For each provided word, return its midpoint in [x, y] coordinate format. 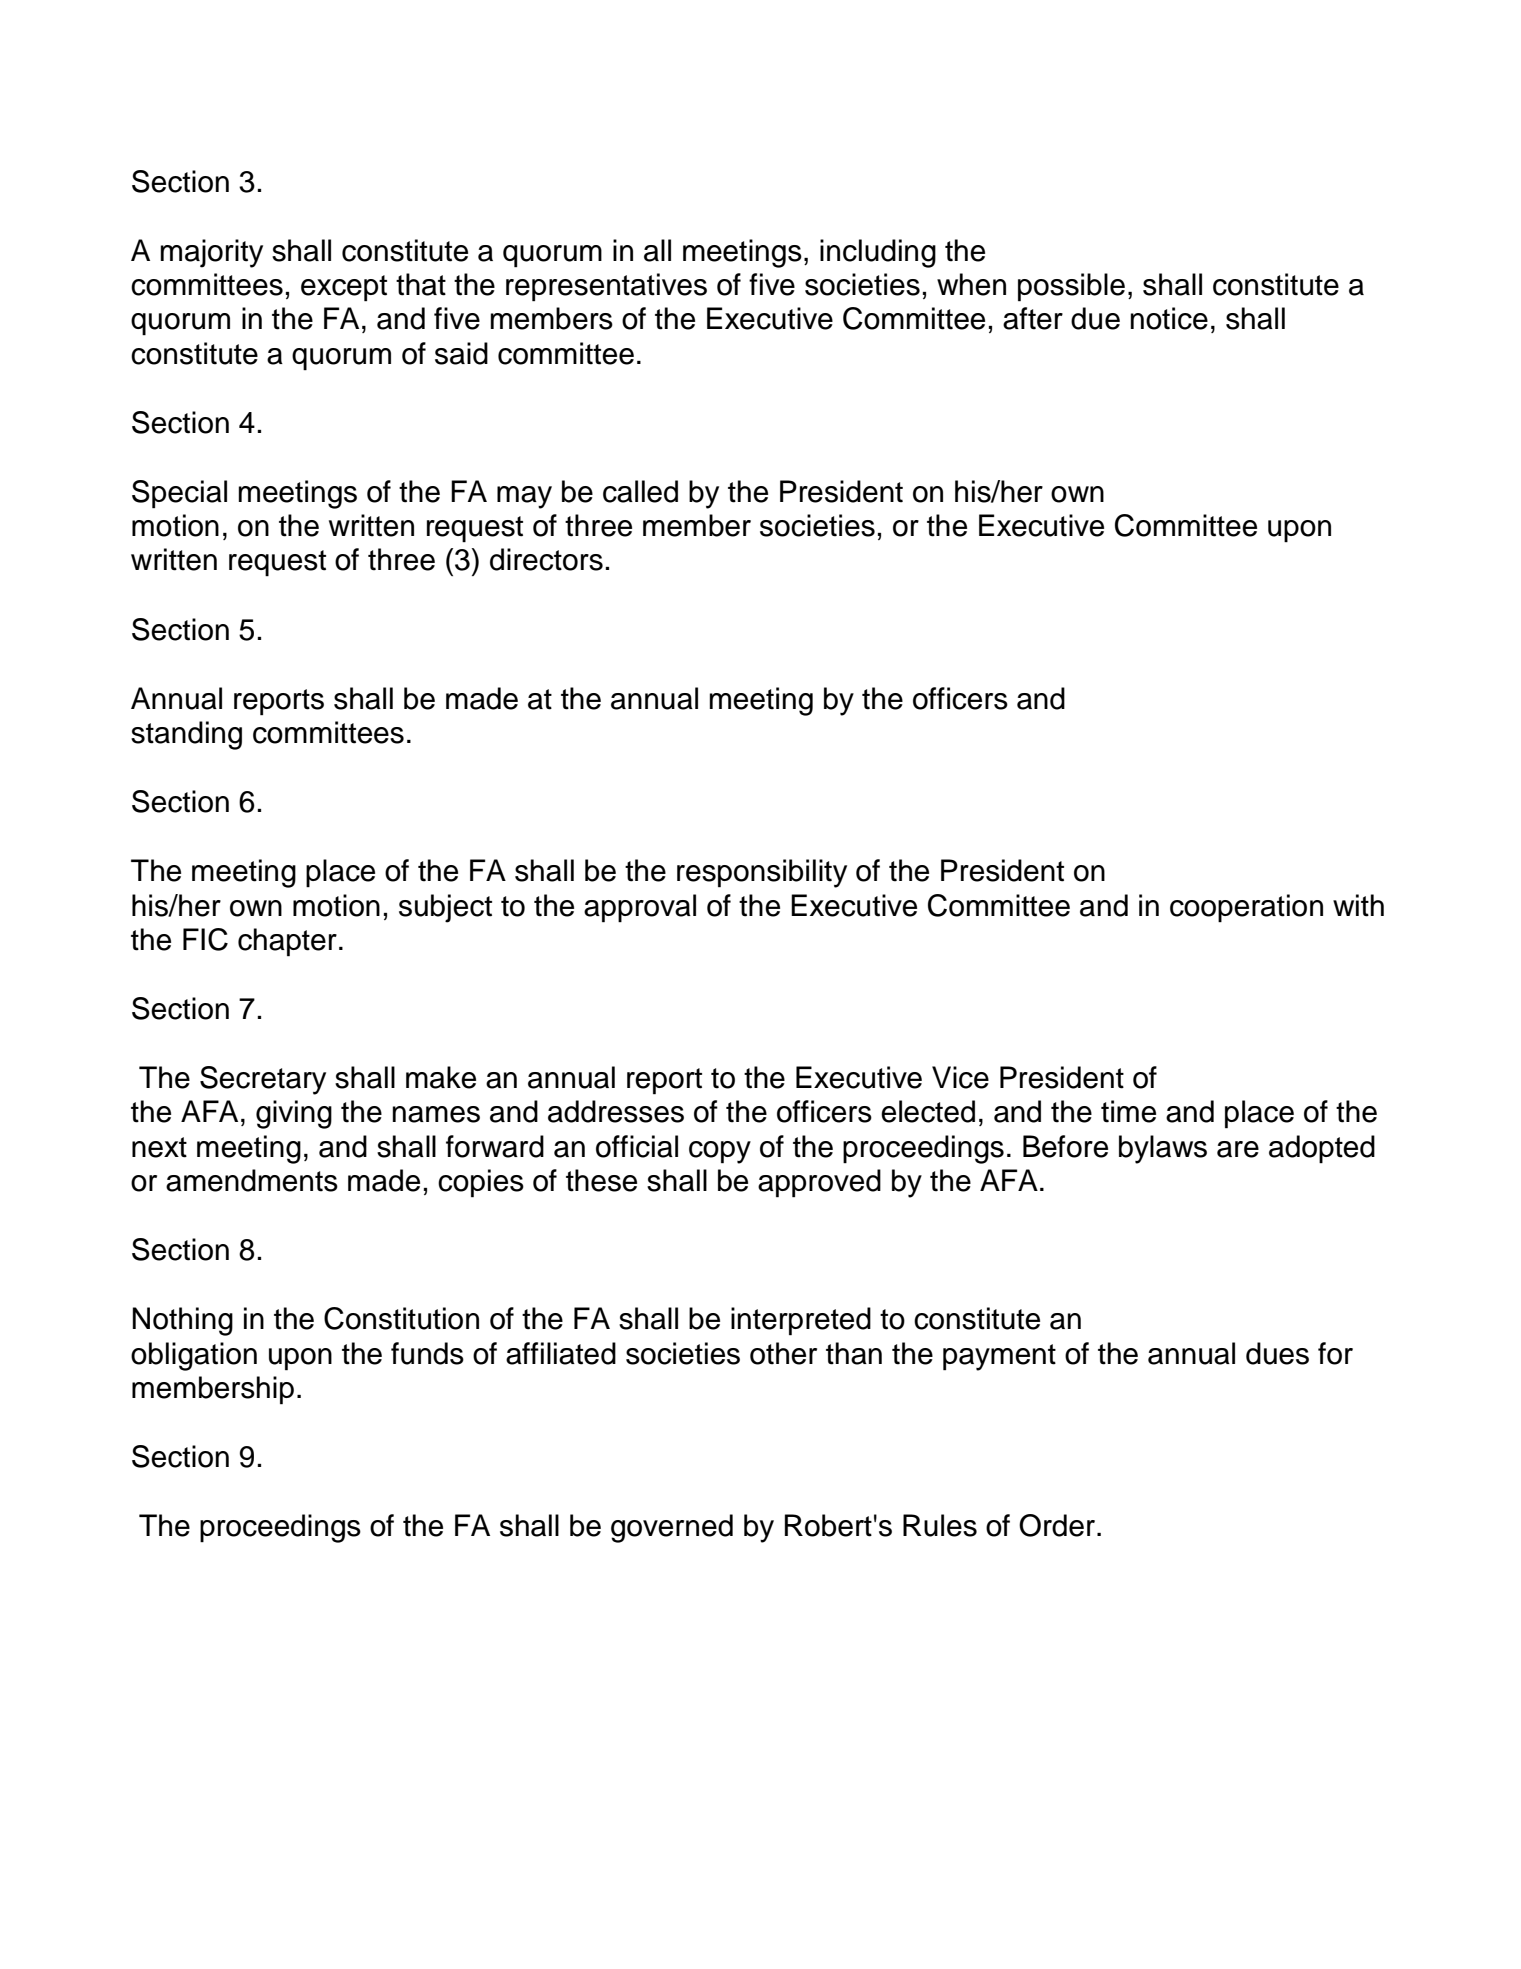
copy [720, 1152]
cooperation [1246, 908]
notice [1169, 318]
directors [546, 559]
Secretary [263, 1080]
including [878, 253]
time [1128, 1111]
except [344, 288]
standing [186, 735]
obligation [194, 1356]
